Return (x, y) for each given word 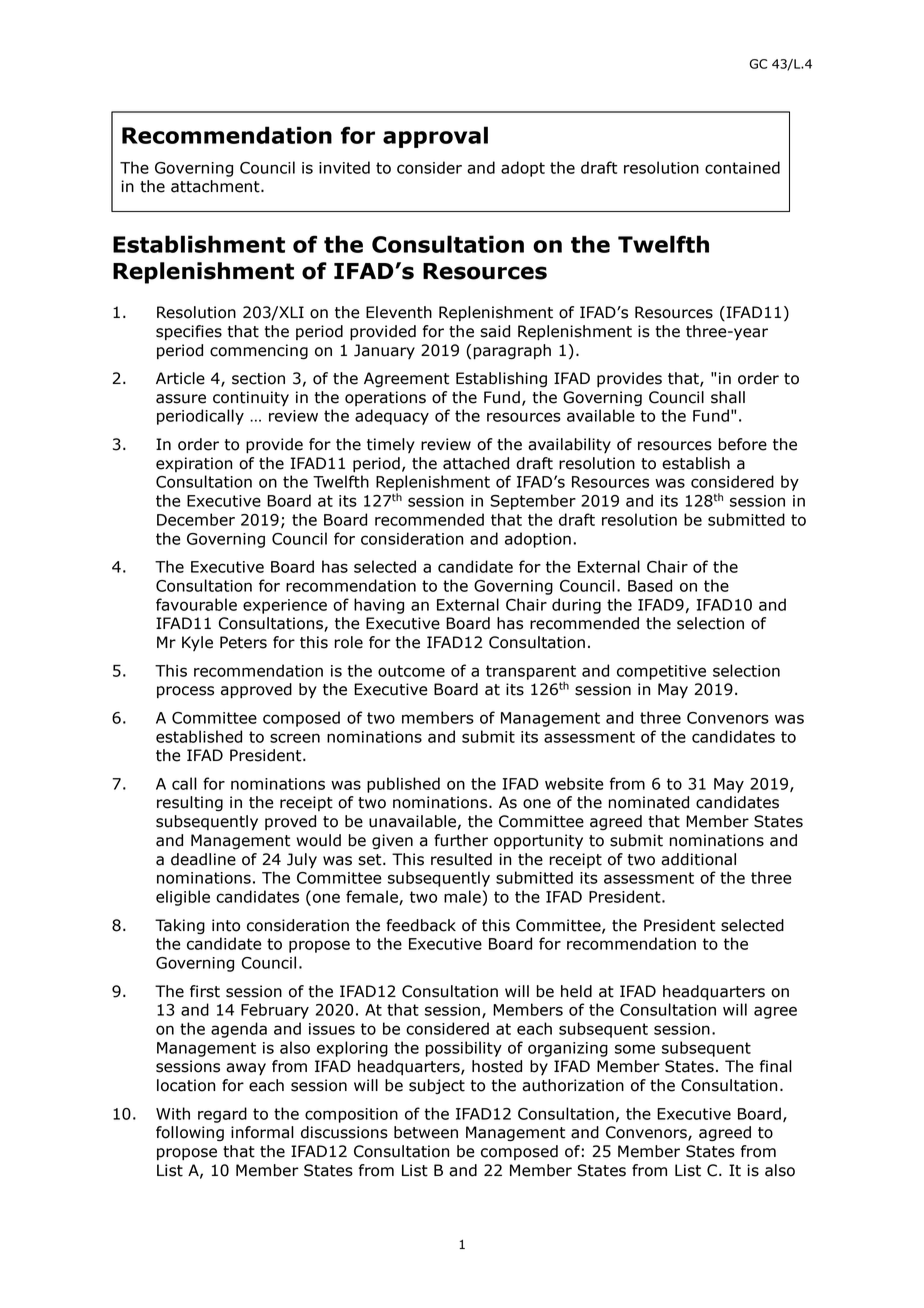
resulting (190, 804)
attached (476, 463)
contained (742, 167)
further (461, 840)
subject (437, 1086)
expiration (194, 464)
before (743, 444)
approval (435, 137)
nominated (649, 802)
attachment (216, 186)
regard (222, 1115)
